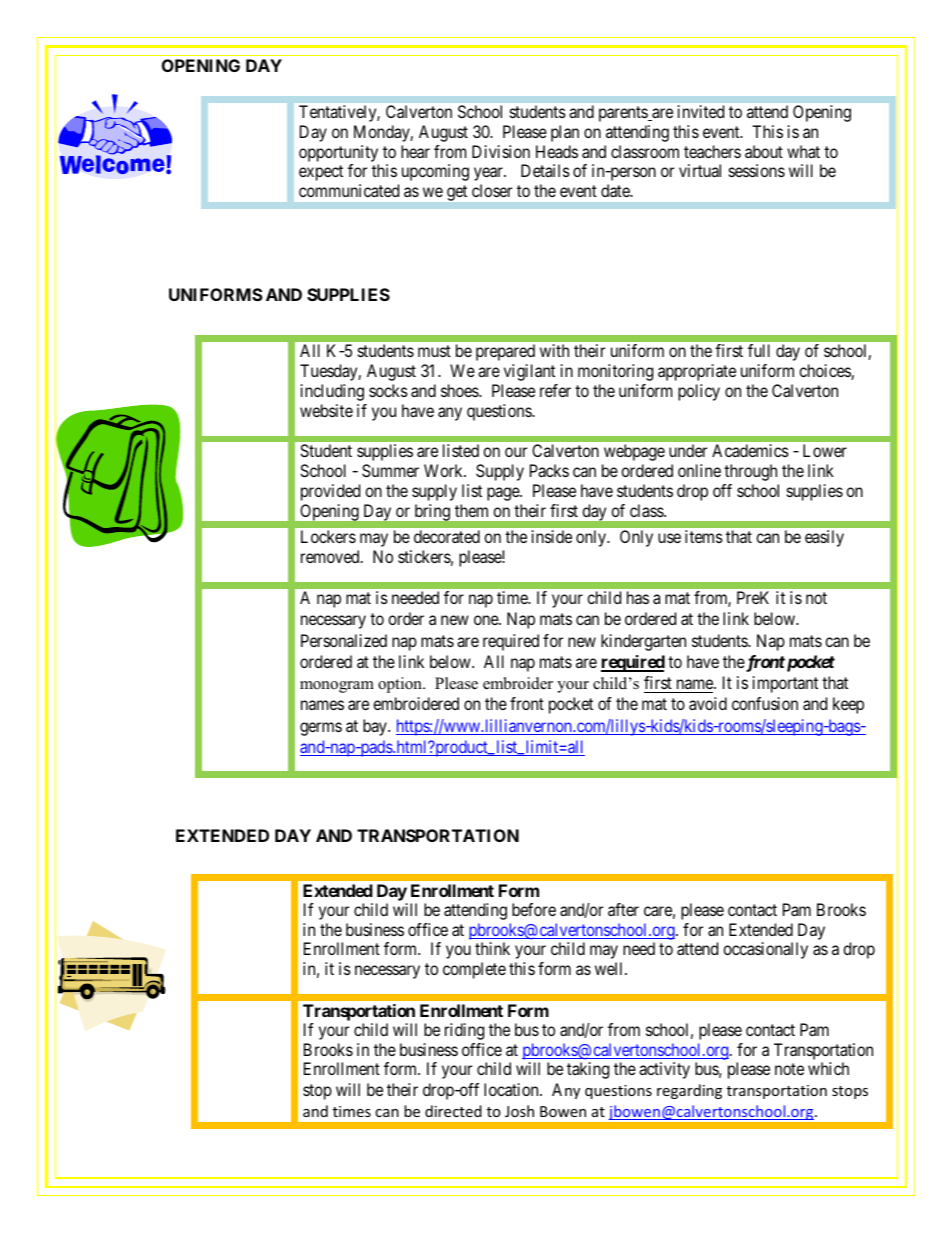  What do you see at coordinates (565, 133) in the screenshot?
I see `plan` at bounding box center [565, 133].
